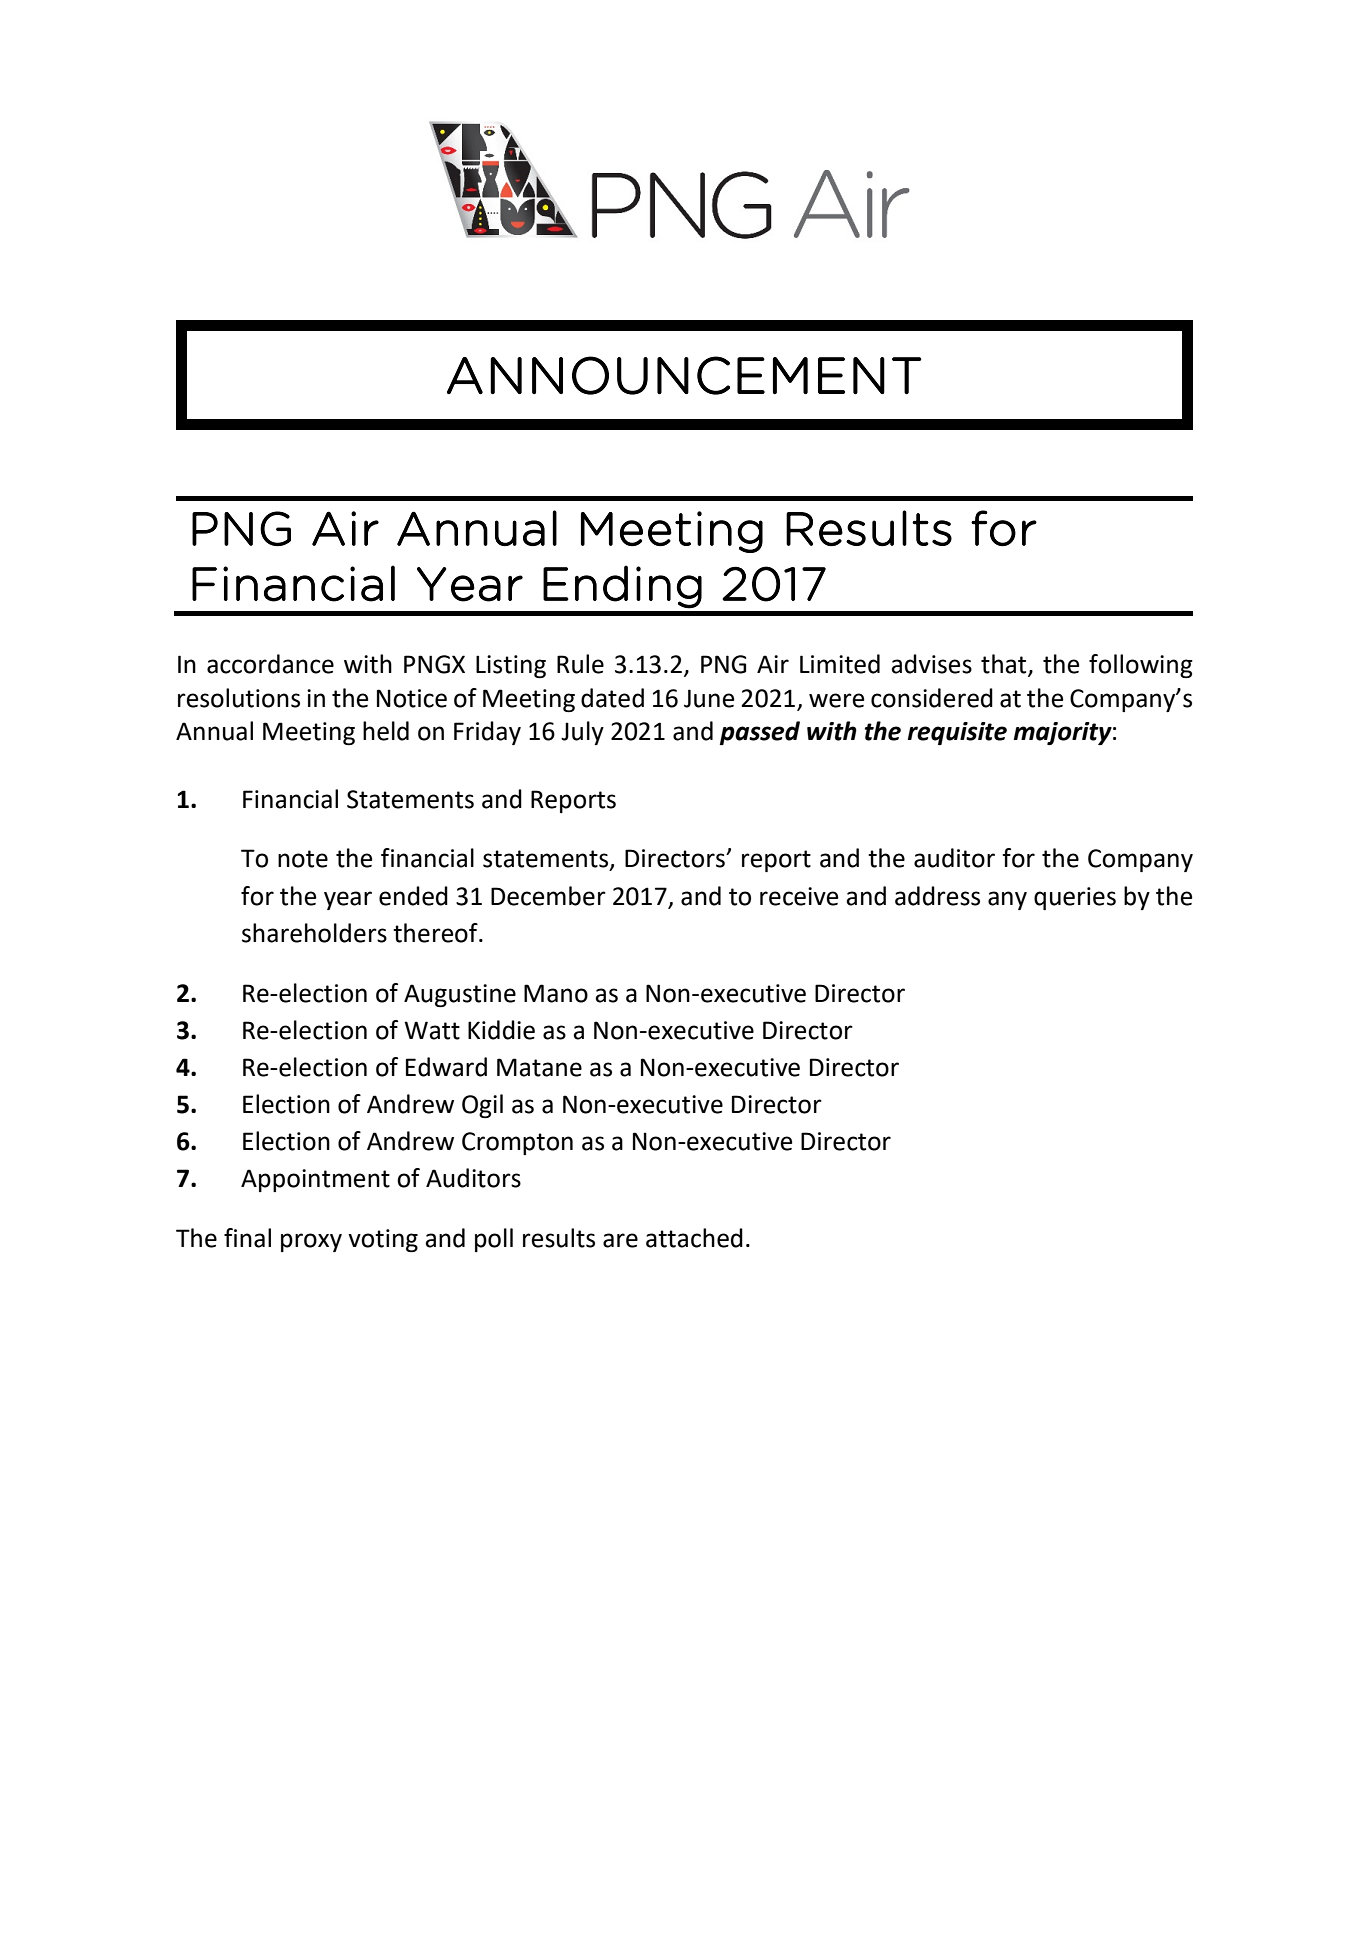  I want to click on poll, so click(494, 1240).
